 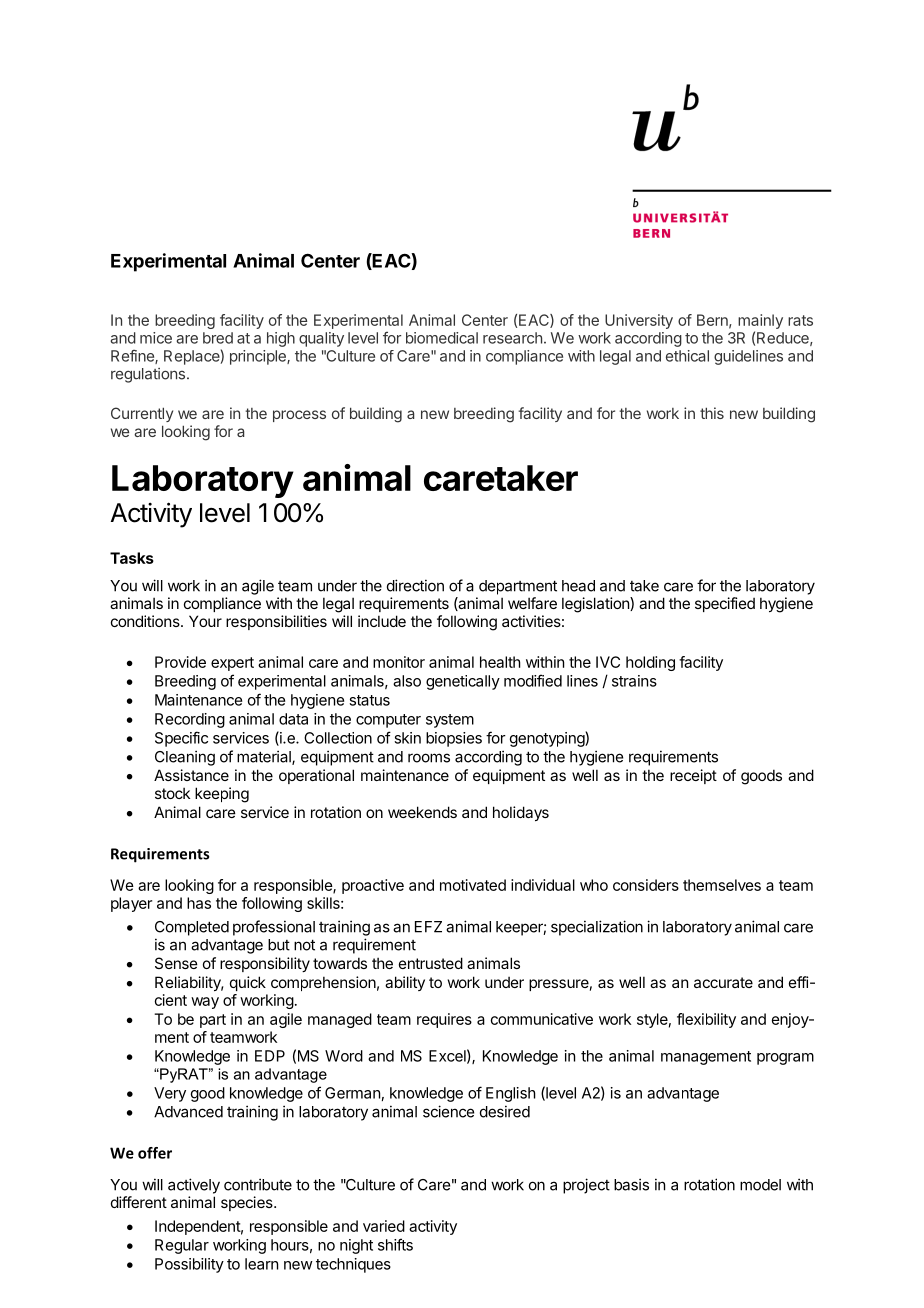 I want to click on Regular, so click(x=182, y=1246).
